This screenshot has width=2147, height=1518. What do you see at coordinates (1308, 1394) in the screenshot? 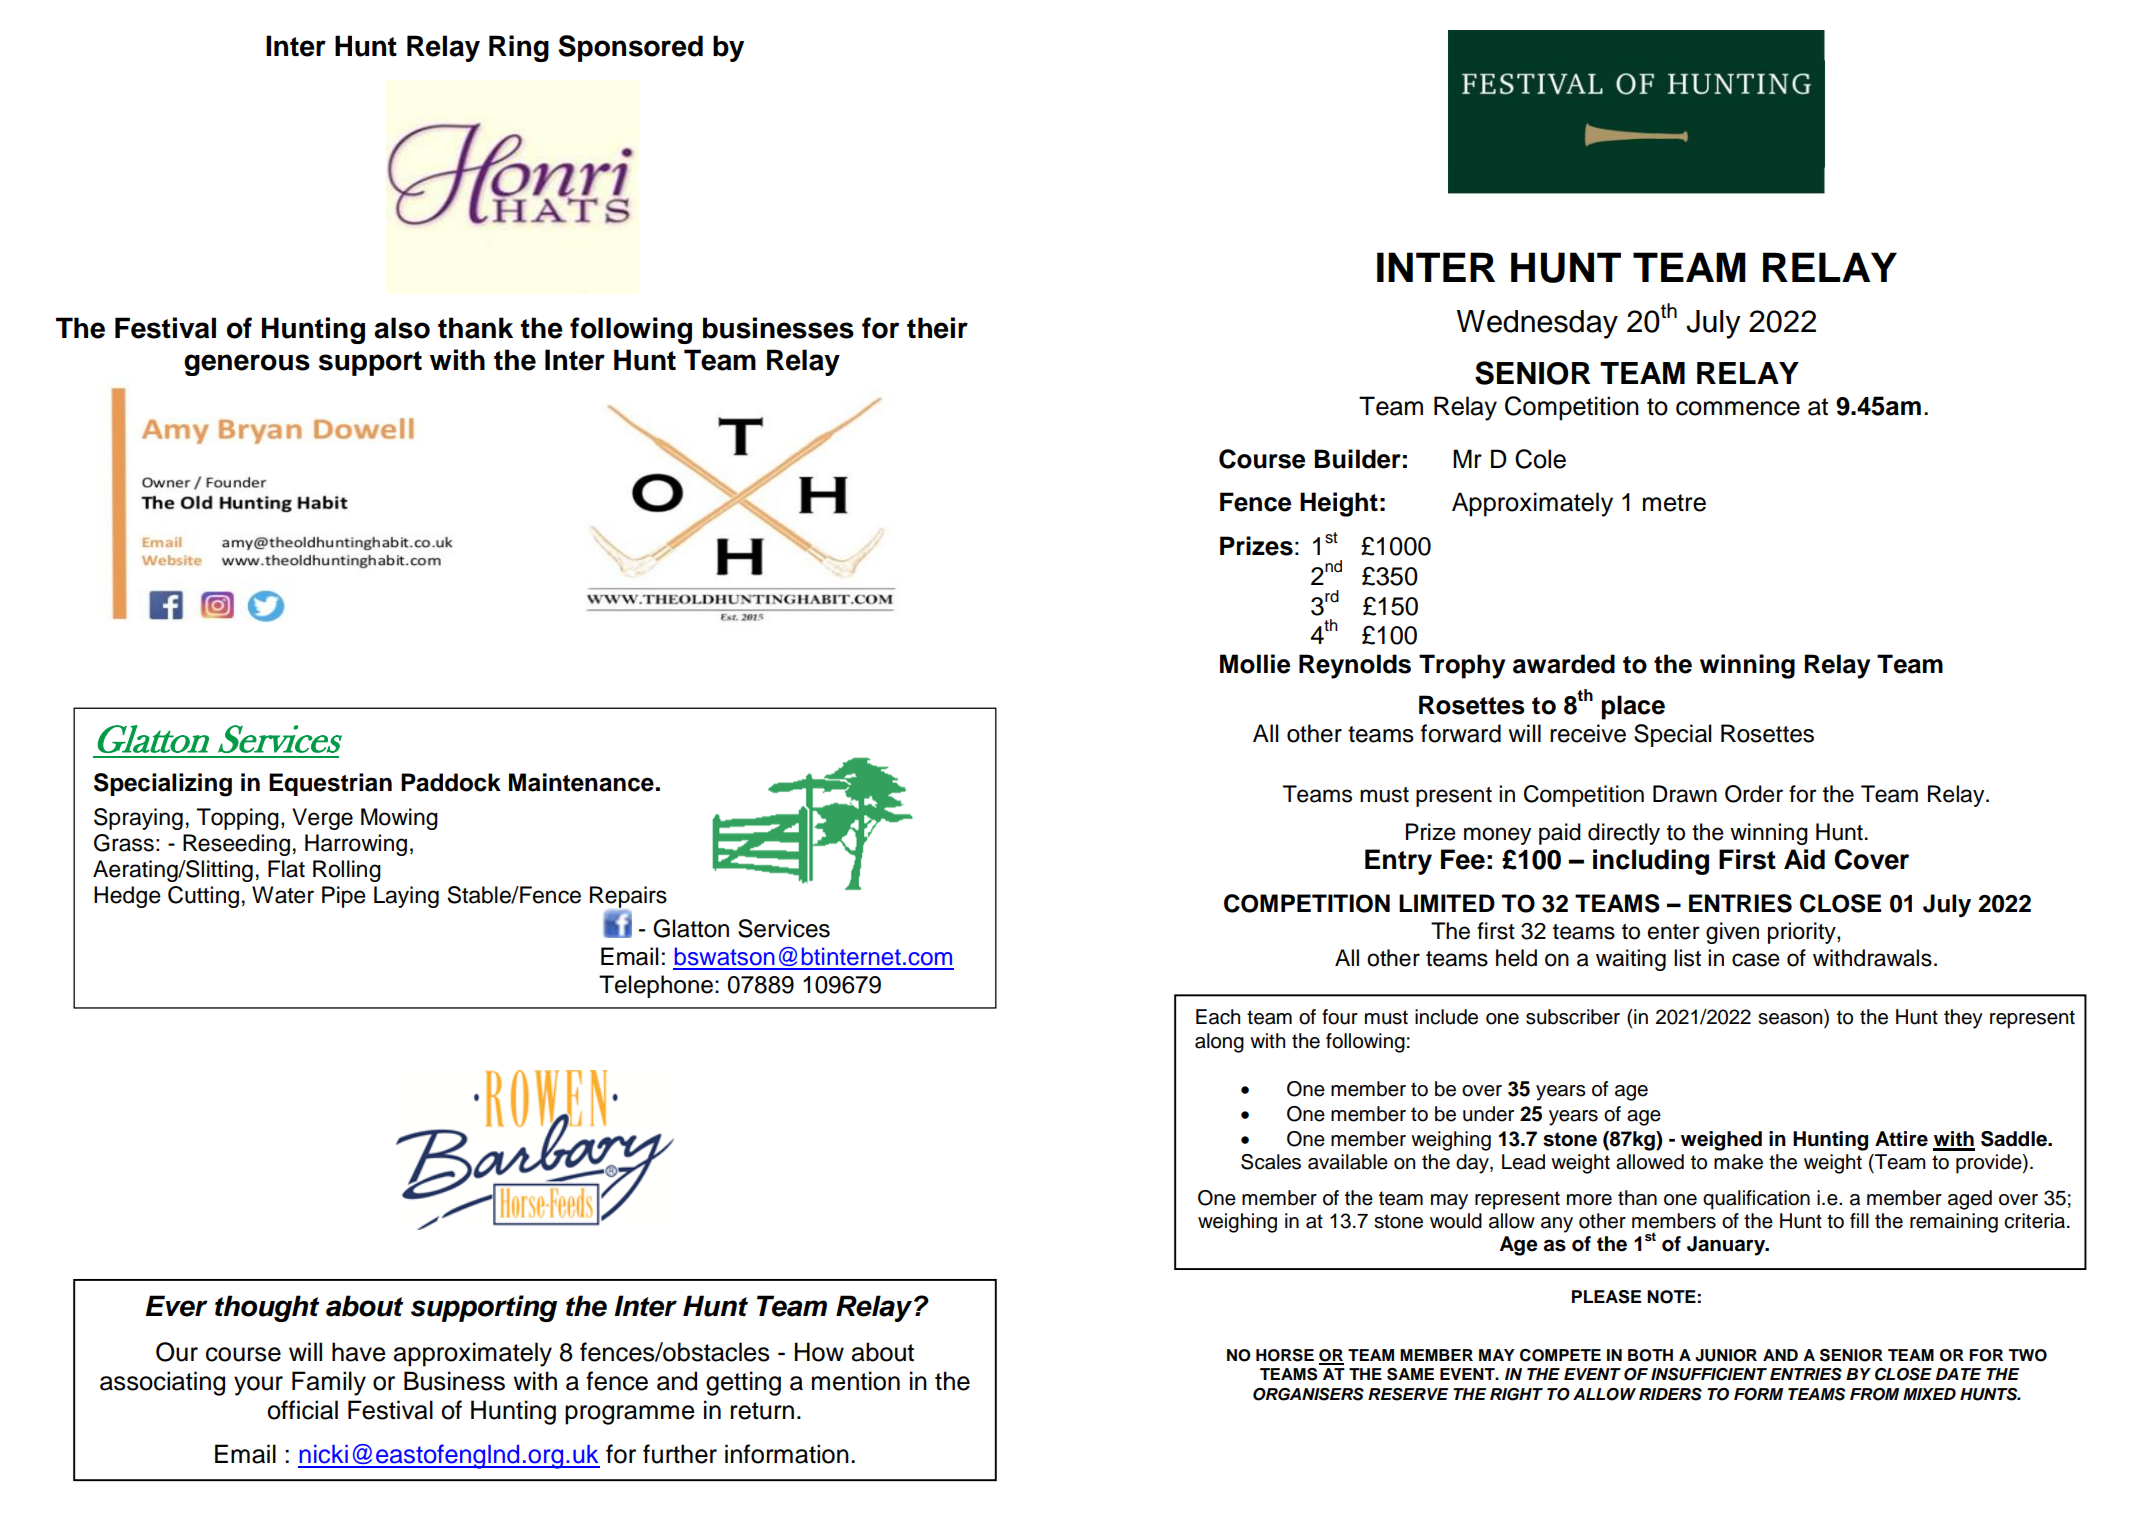
I see `ORGANISERS` at bounding box center [1308, 1394].
